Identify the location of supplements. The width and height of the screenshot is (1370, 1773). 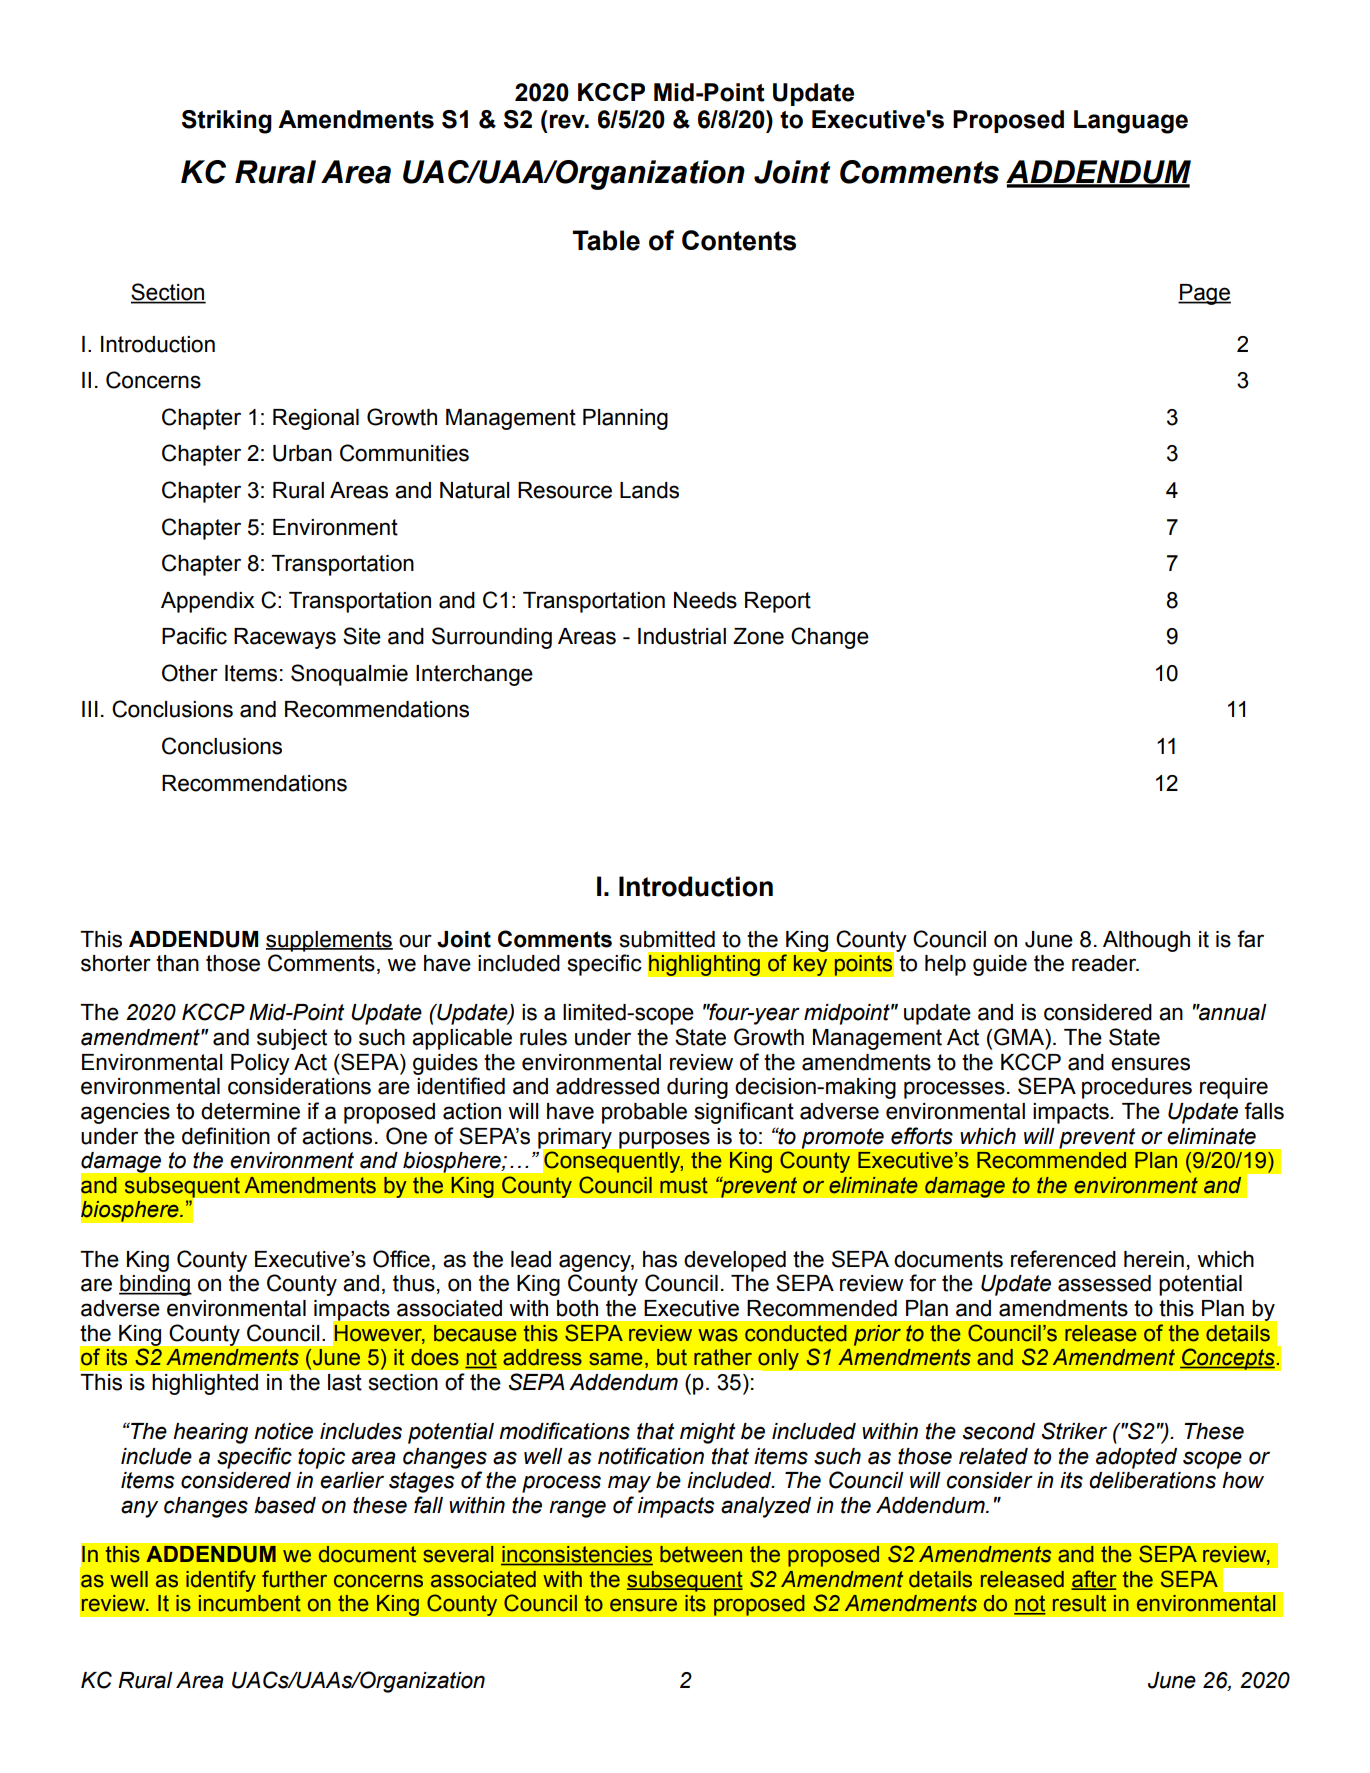
(329, 941).
